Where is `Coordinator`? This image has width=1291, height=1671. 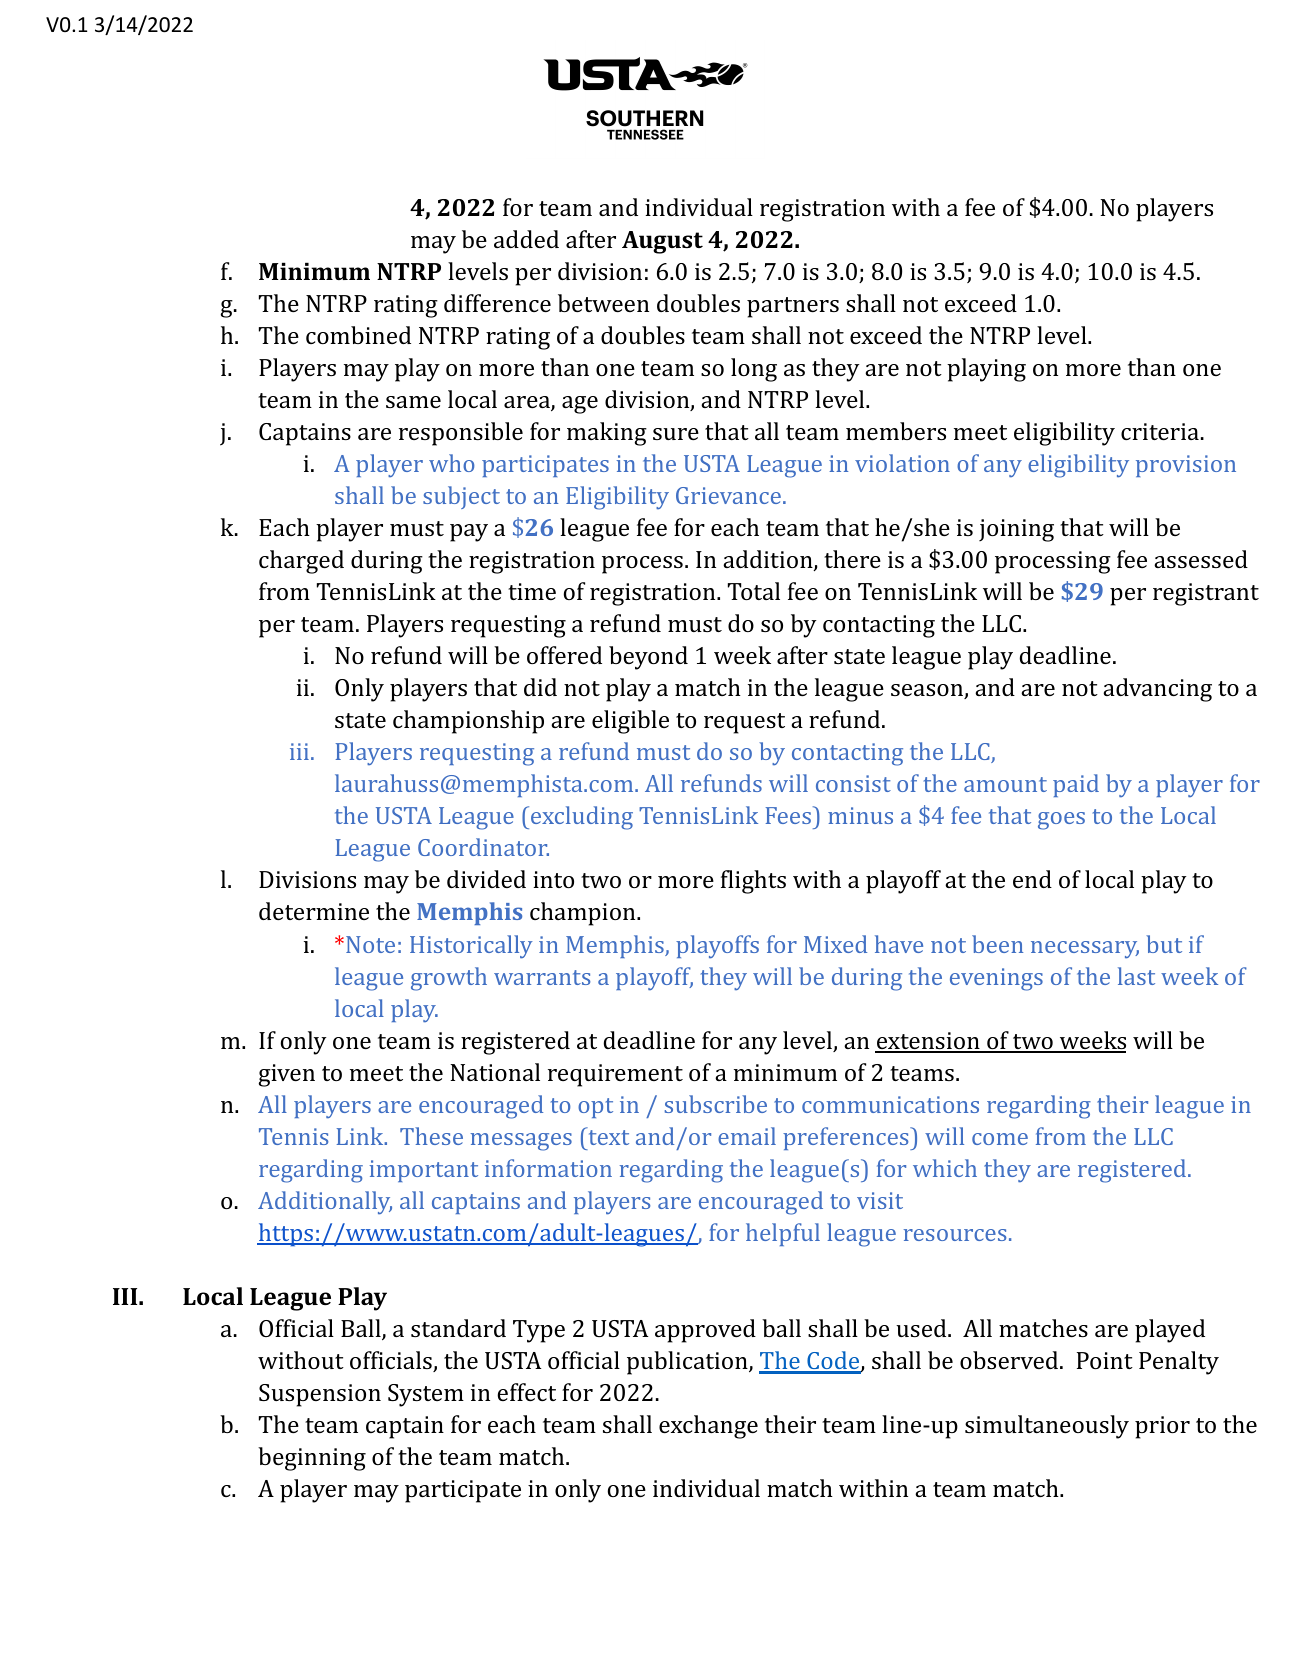 Coordinator is located at coordinates (483, 847).
